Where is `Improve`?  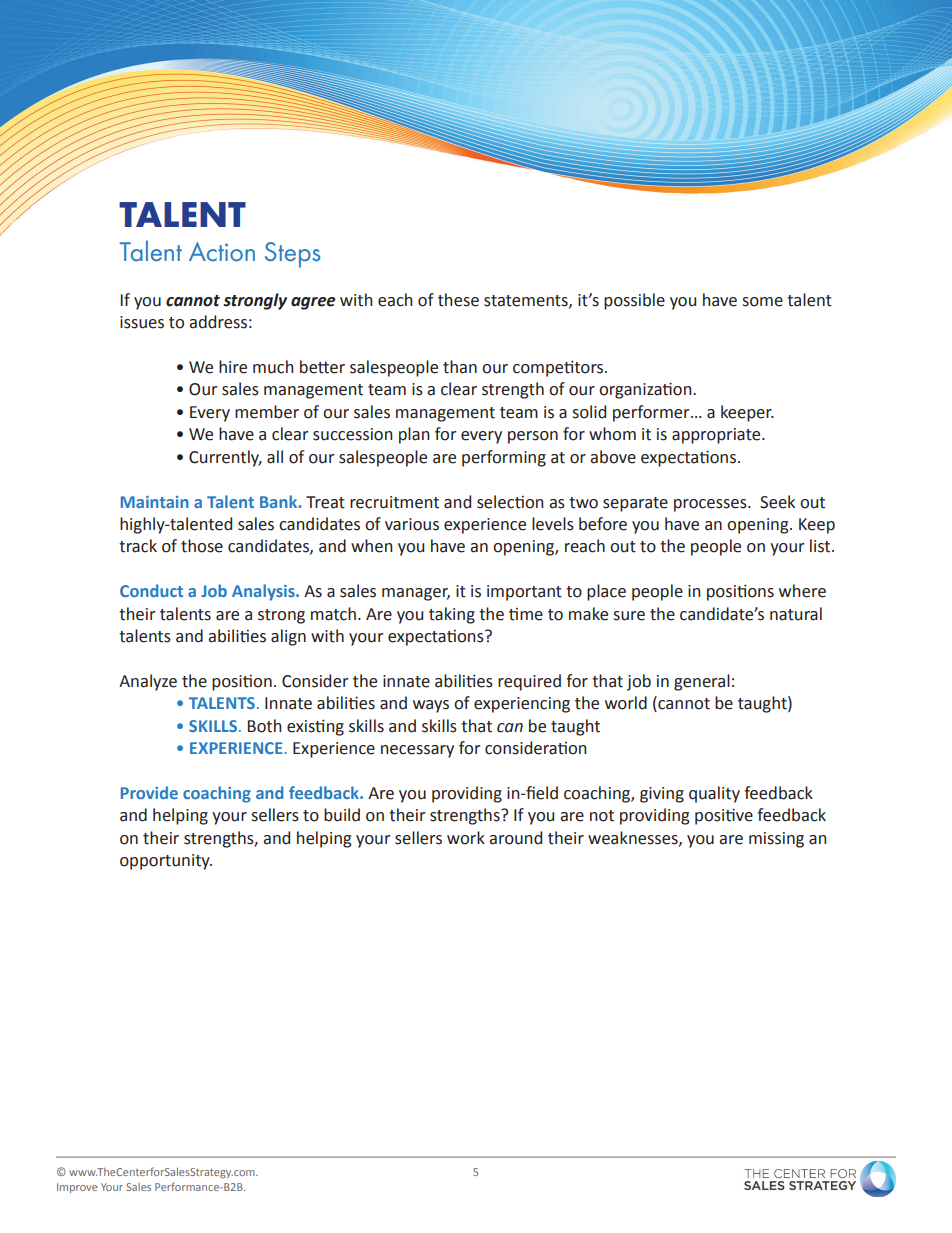 Improve is located at coordinates (77, 1188).
